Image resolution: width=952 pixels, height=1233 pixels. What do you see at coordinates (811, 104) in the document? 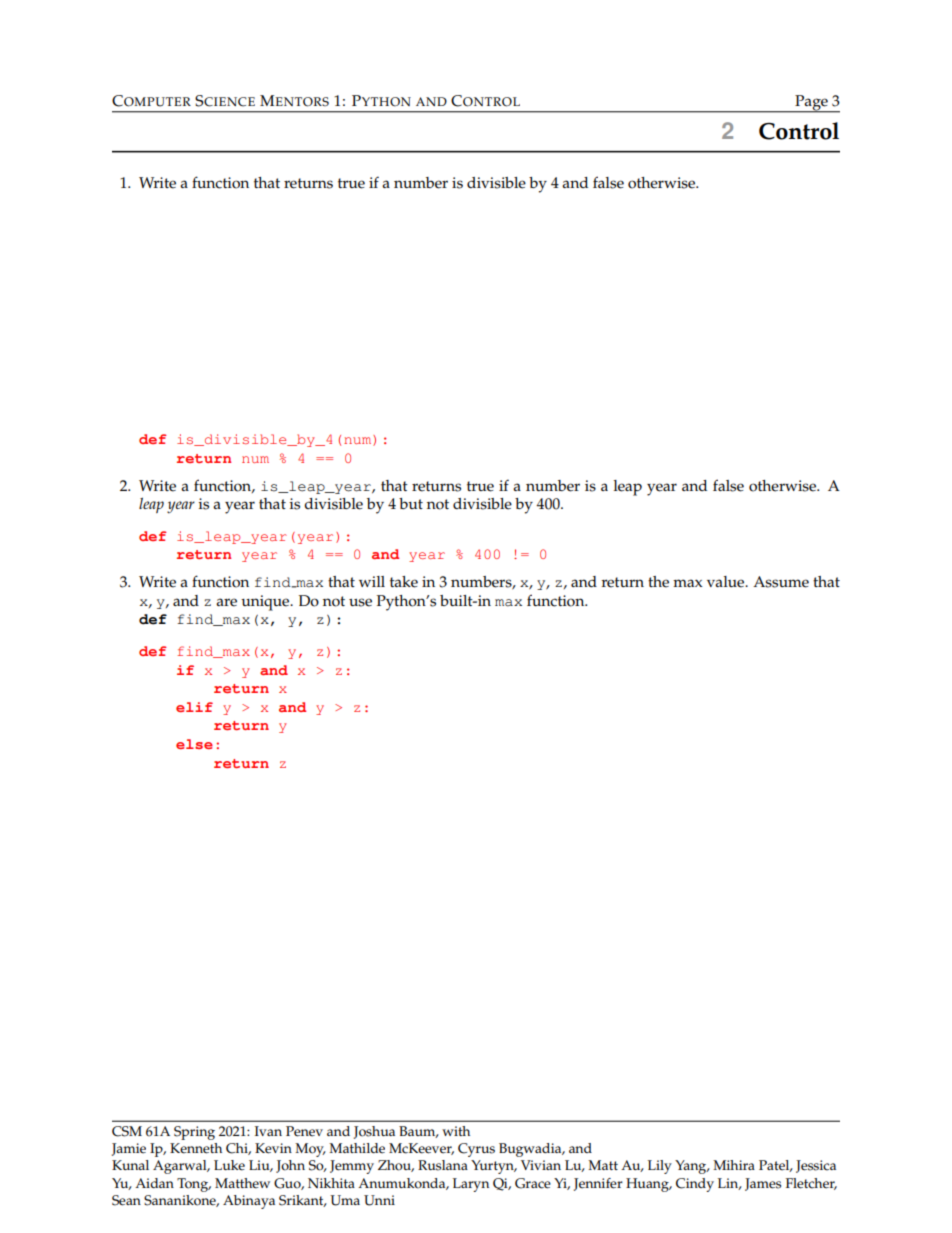
I see `Page` at bounding box center [811, 104].
